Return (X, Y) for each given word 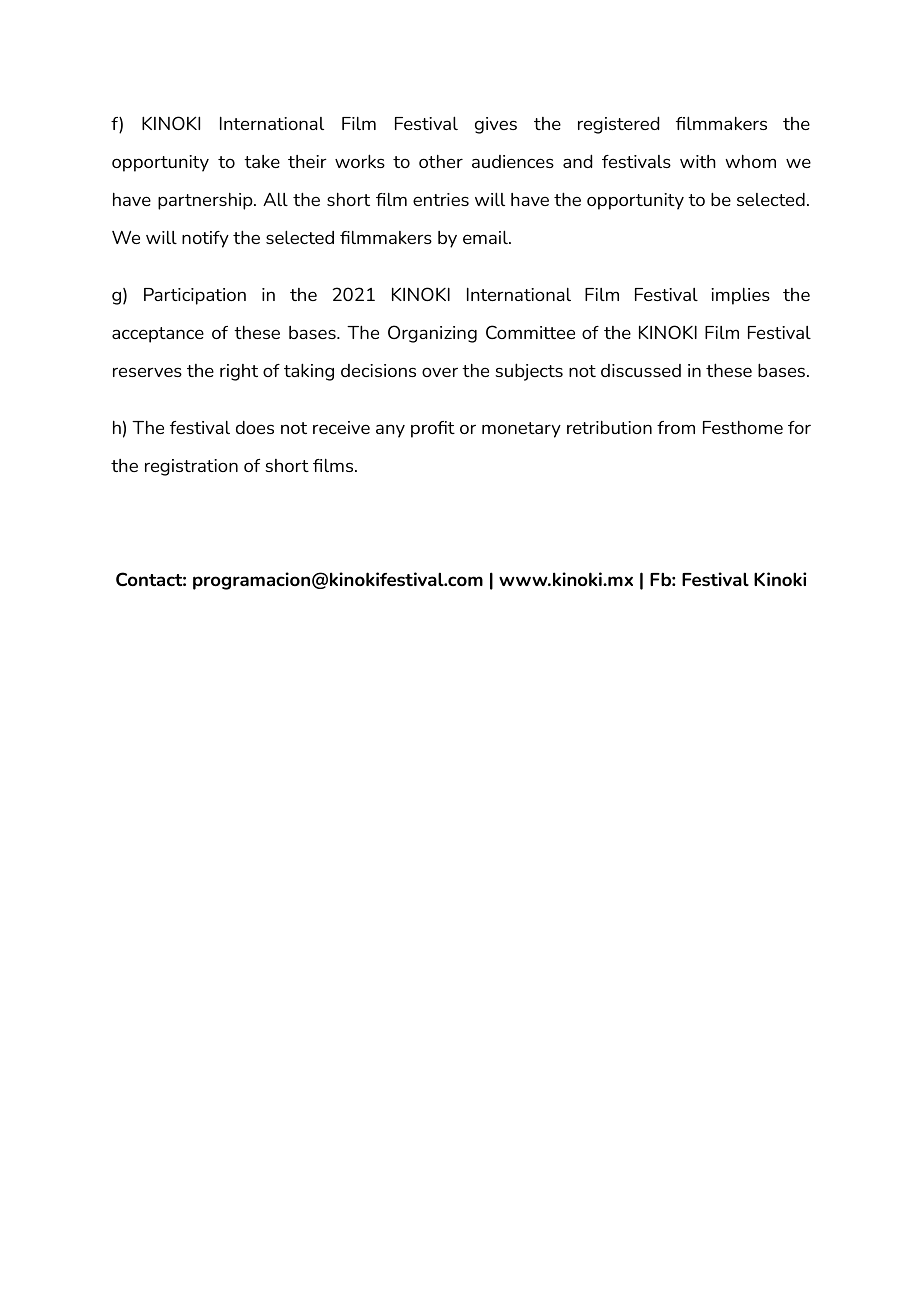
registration (191, 467)
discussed (641, 370)
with (698, 161)
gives (496, 125)
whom (750, 161)
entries (441, 199)
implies (740, 296)
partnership (206, 201)
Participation (195, 296)
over (440, 372)
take (262, 161)
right (239, 372)
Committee (530, 332)
